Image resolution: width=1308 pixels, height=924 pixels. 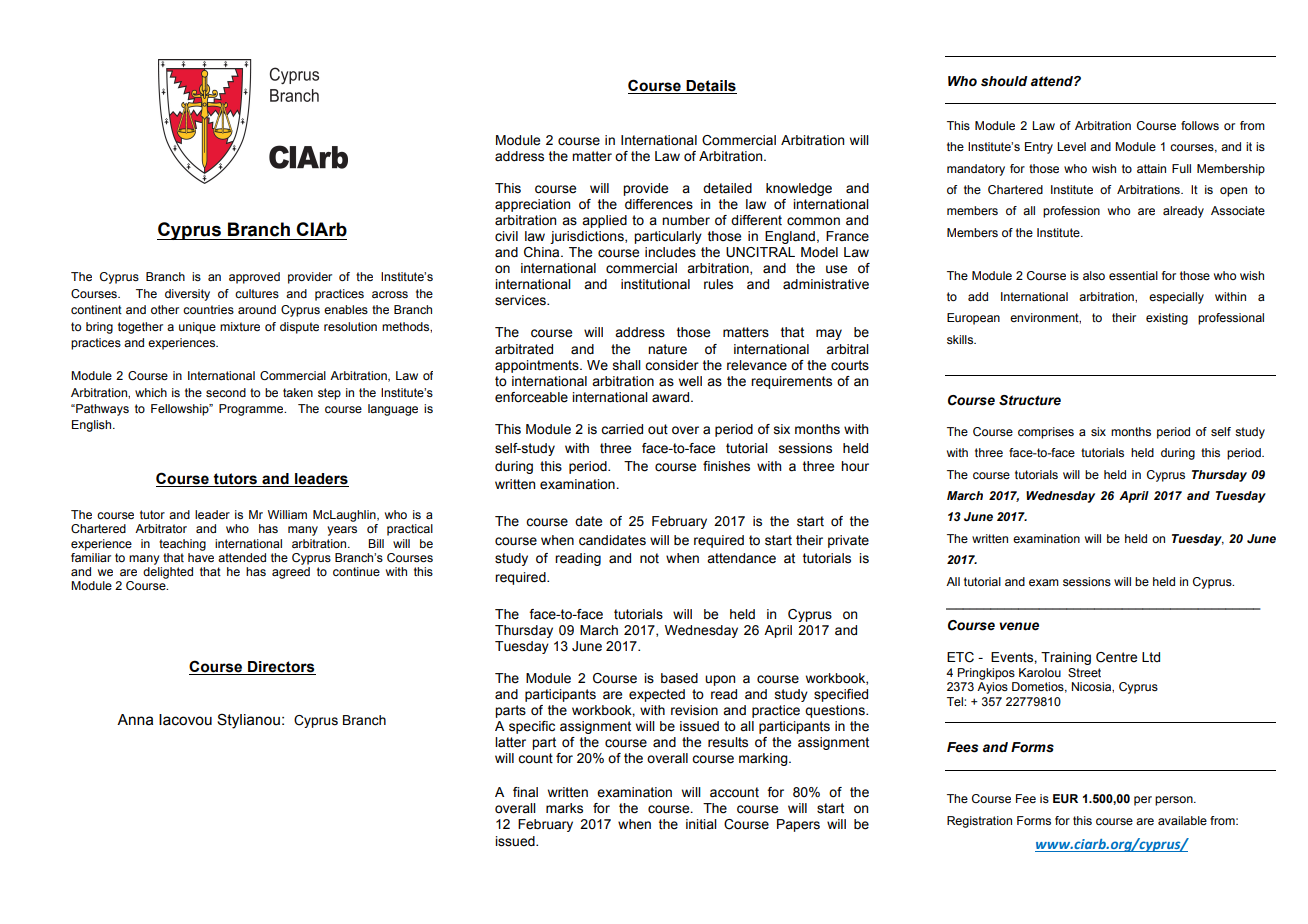 What do you see at coordinates (1004, 81) in the screenshot?
I see `should` at bounding box center [1004, 81].
